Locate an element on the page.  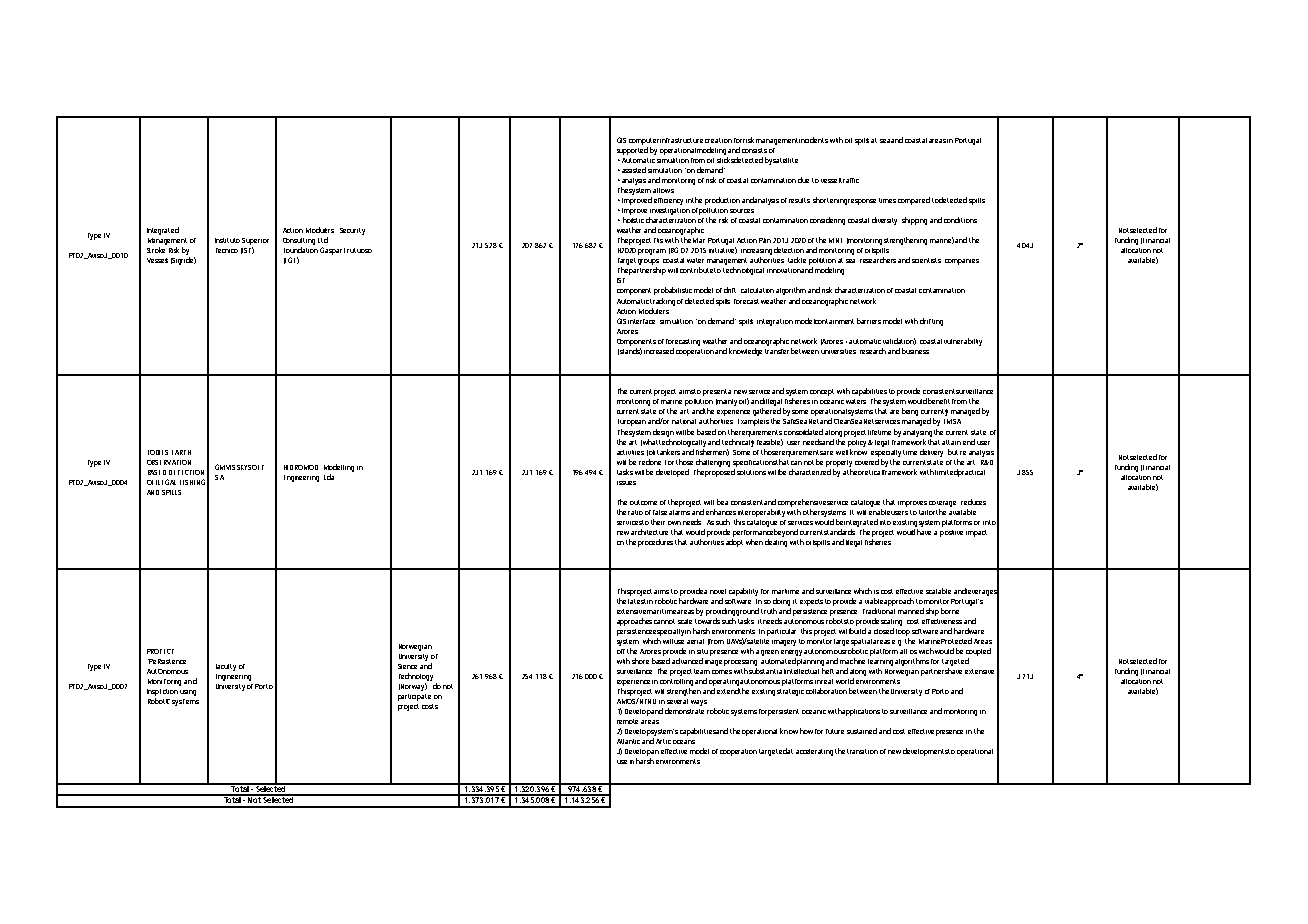
Traditional is located at coordinates (879, 611).
